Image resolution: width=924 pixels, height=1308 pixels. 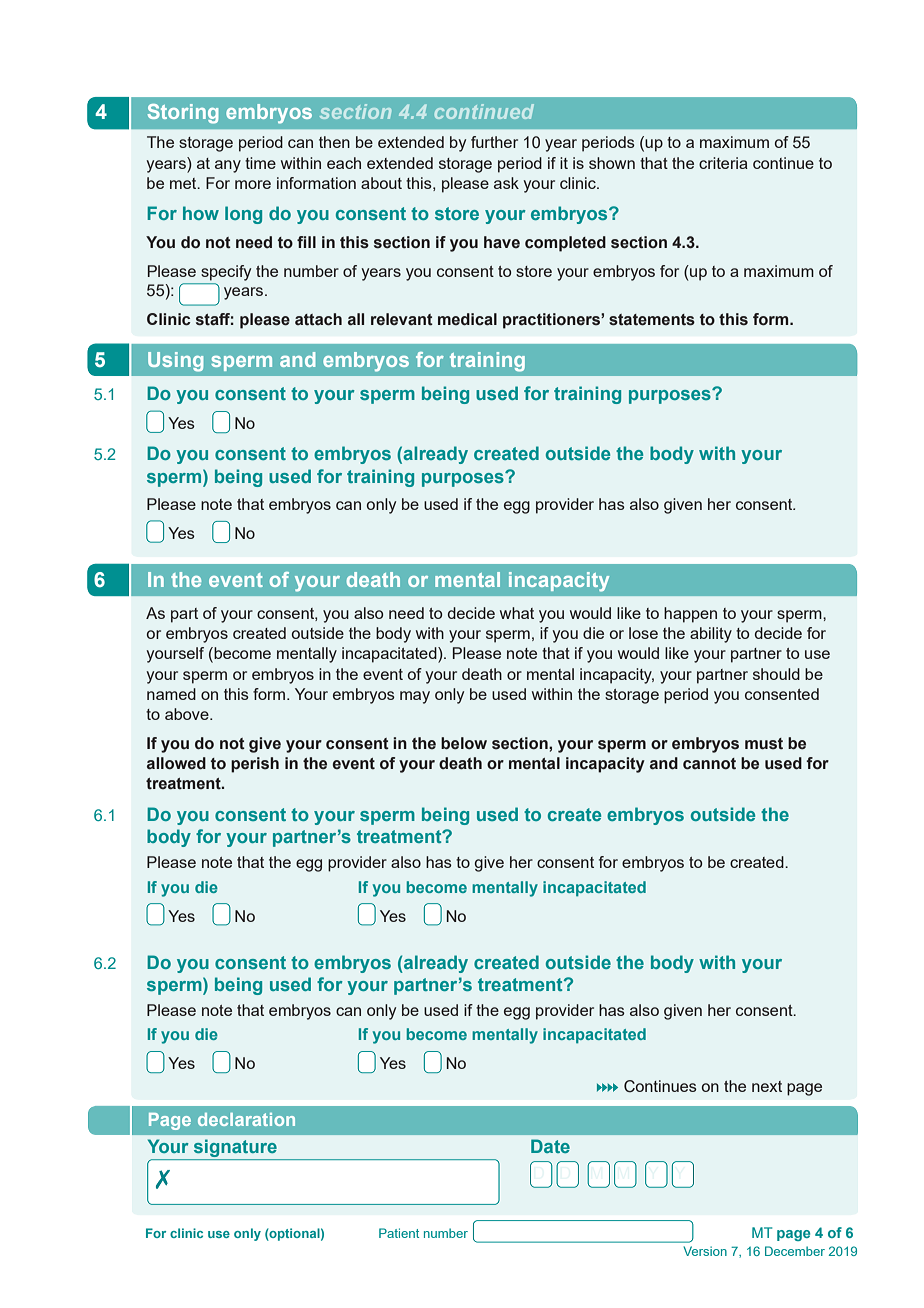 What do you see at coordinates (723, 163) in the document?
I see `criteria` at bounding box center [723, 163].
